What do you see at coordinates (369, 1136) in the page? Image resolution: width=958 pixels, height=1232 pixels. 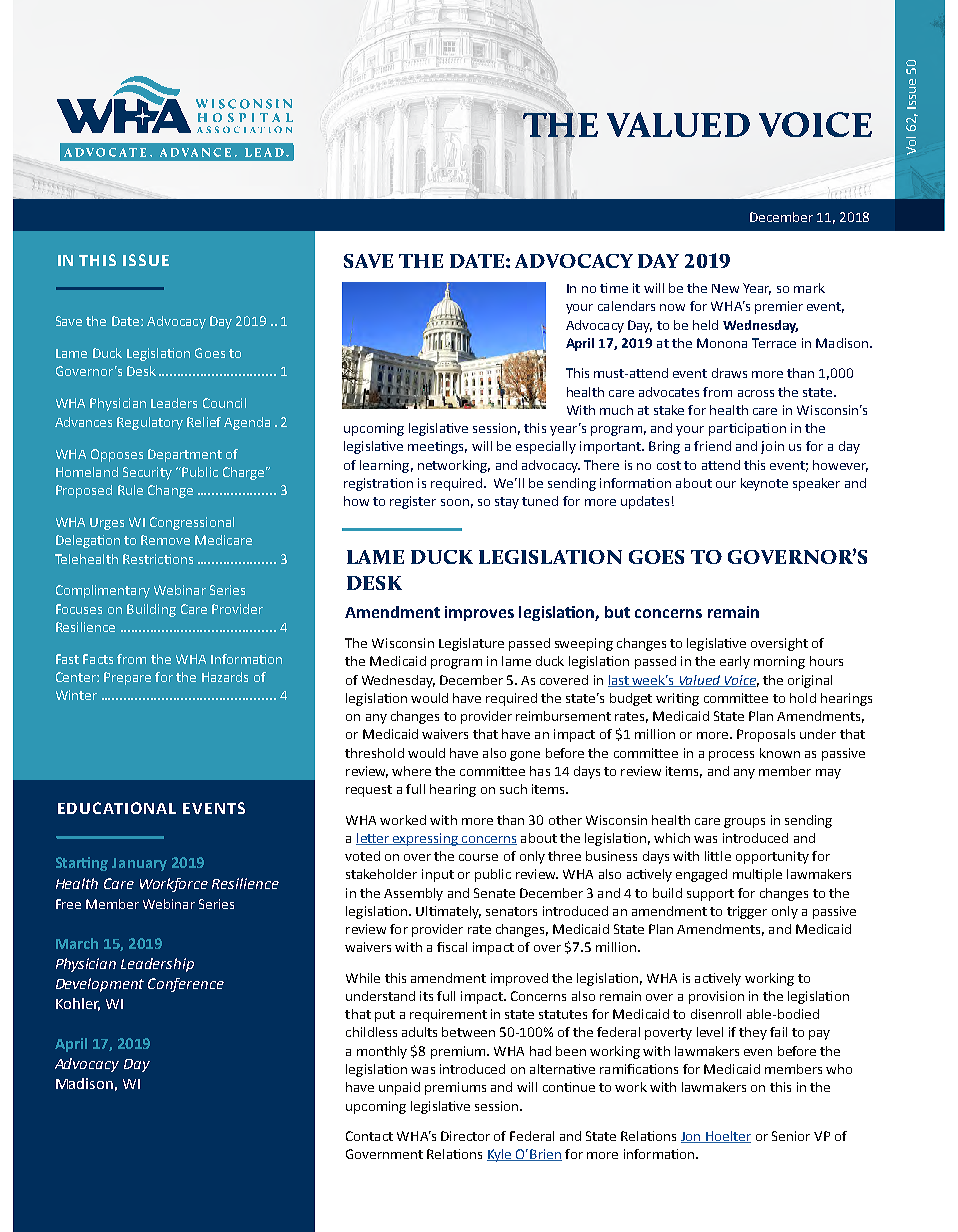 I see `Contact` at bounding box center [369, 1136].
